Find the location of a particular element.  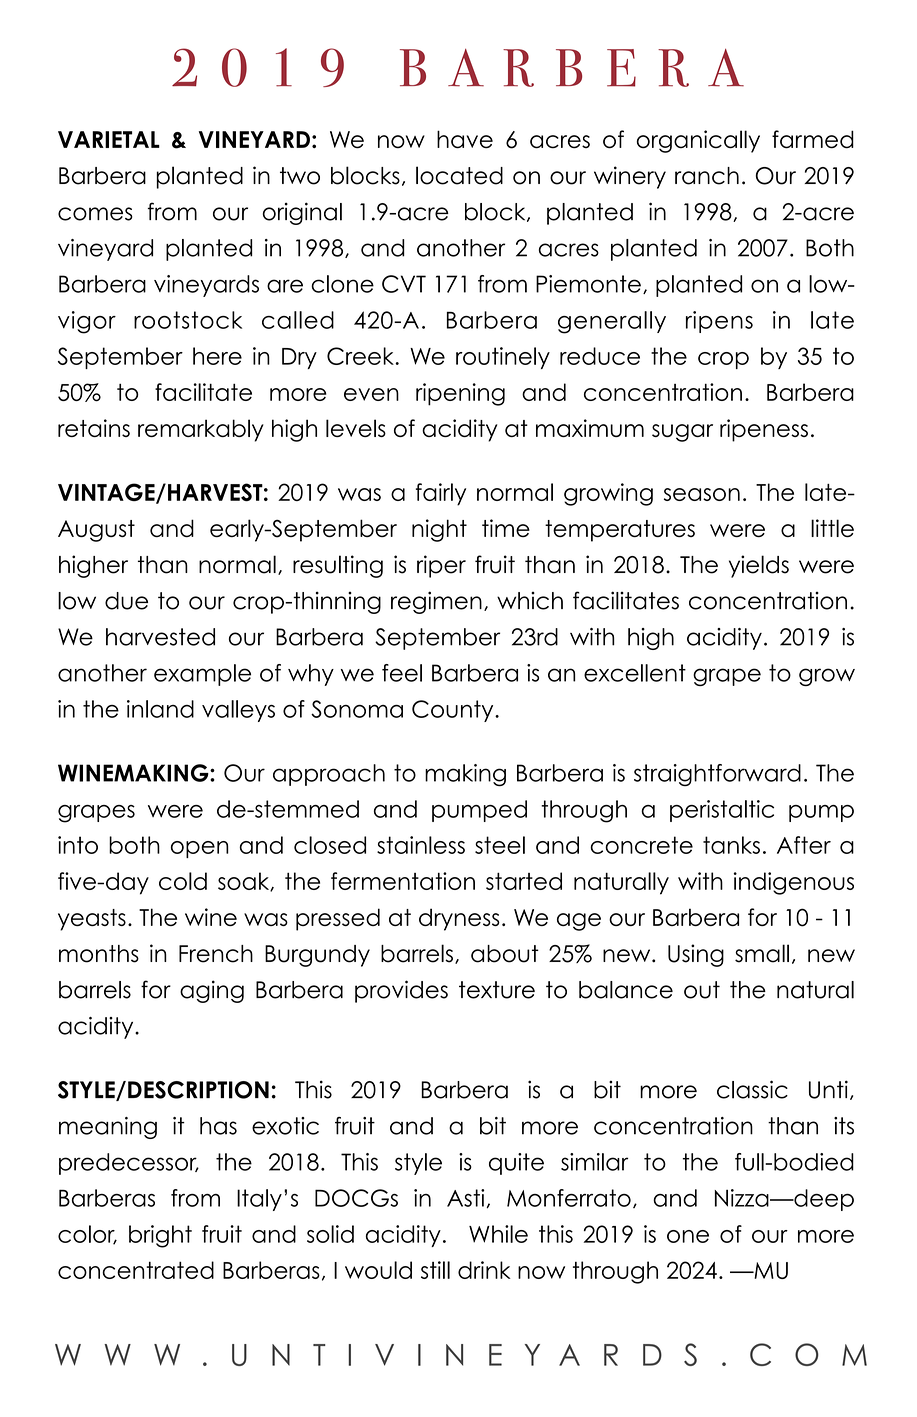

bright is located at coordinates (160, 1236).
